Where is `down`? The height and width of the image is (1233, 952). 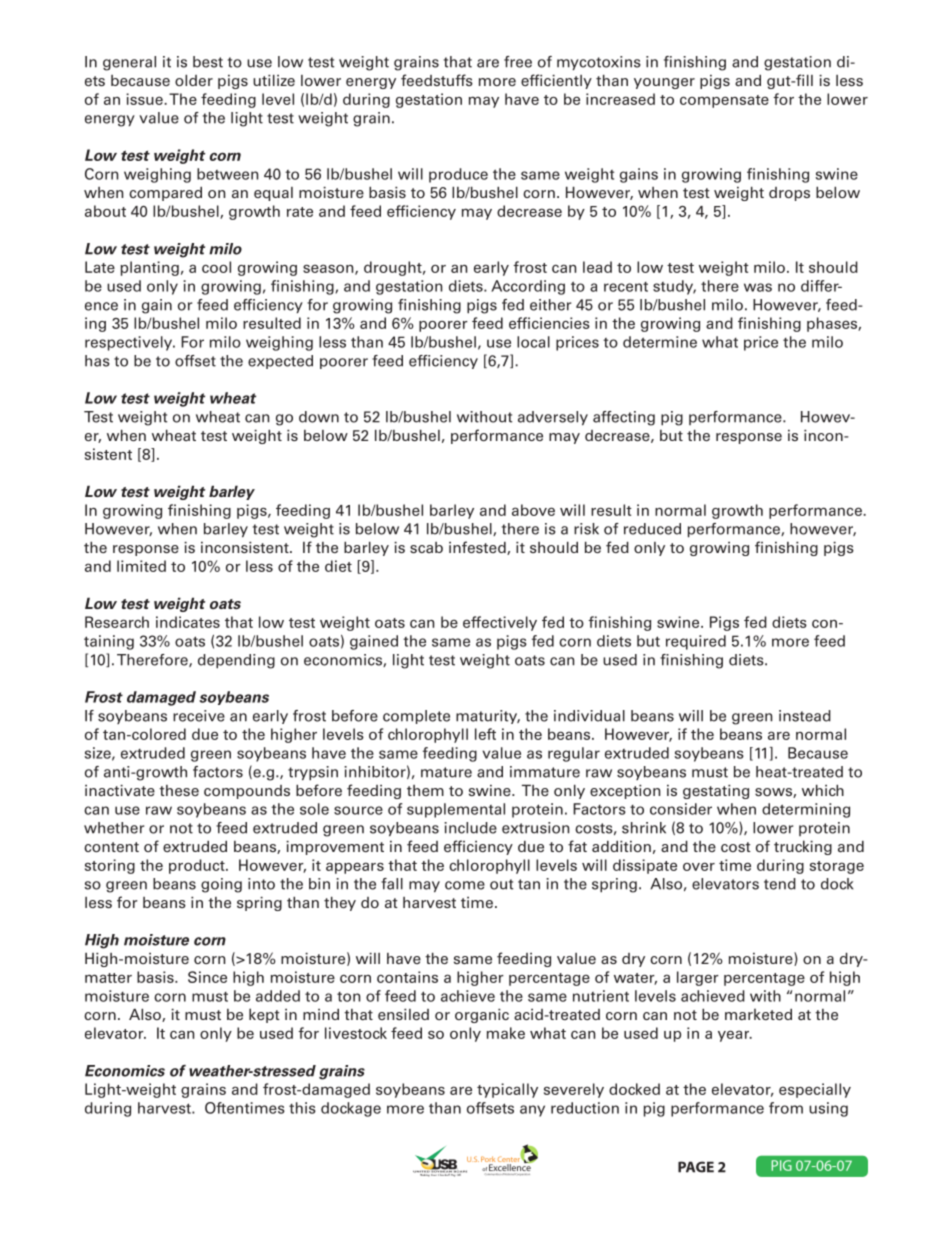
down is located at coordinates (319, 417).
